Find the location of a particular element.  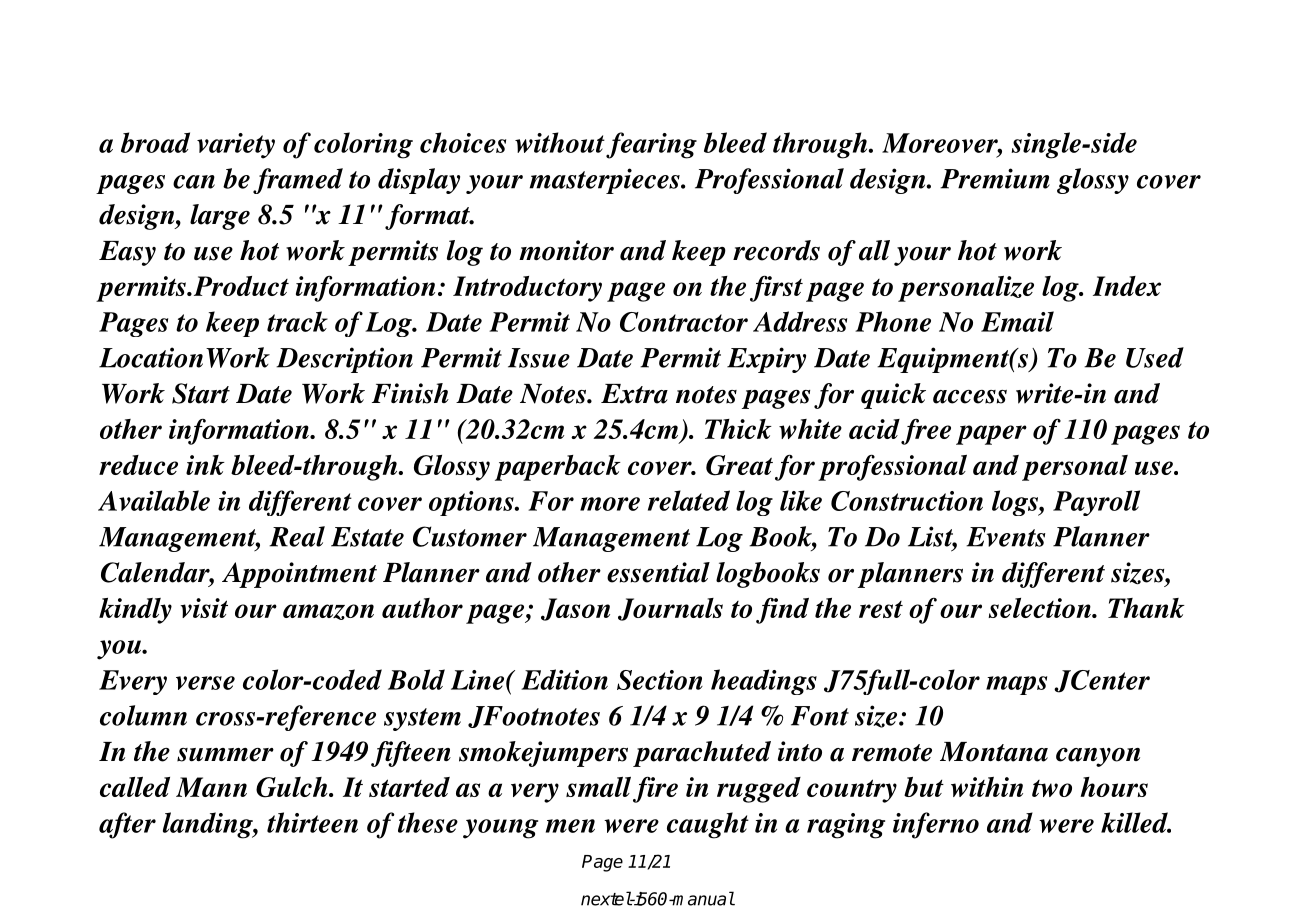

ink is located at coordinates (205, 465).
